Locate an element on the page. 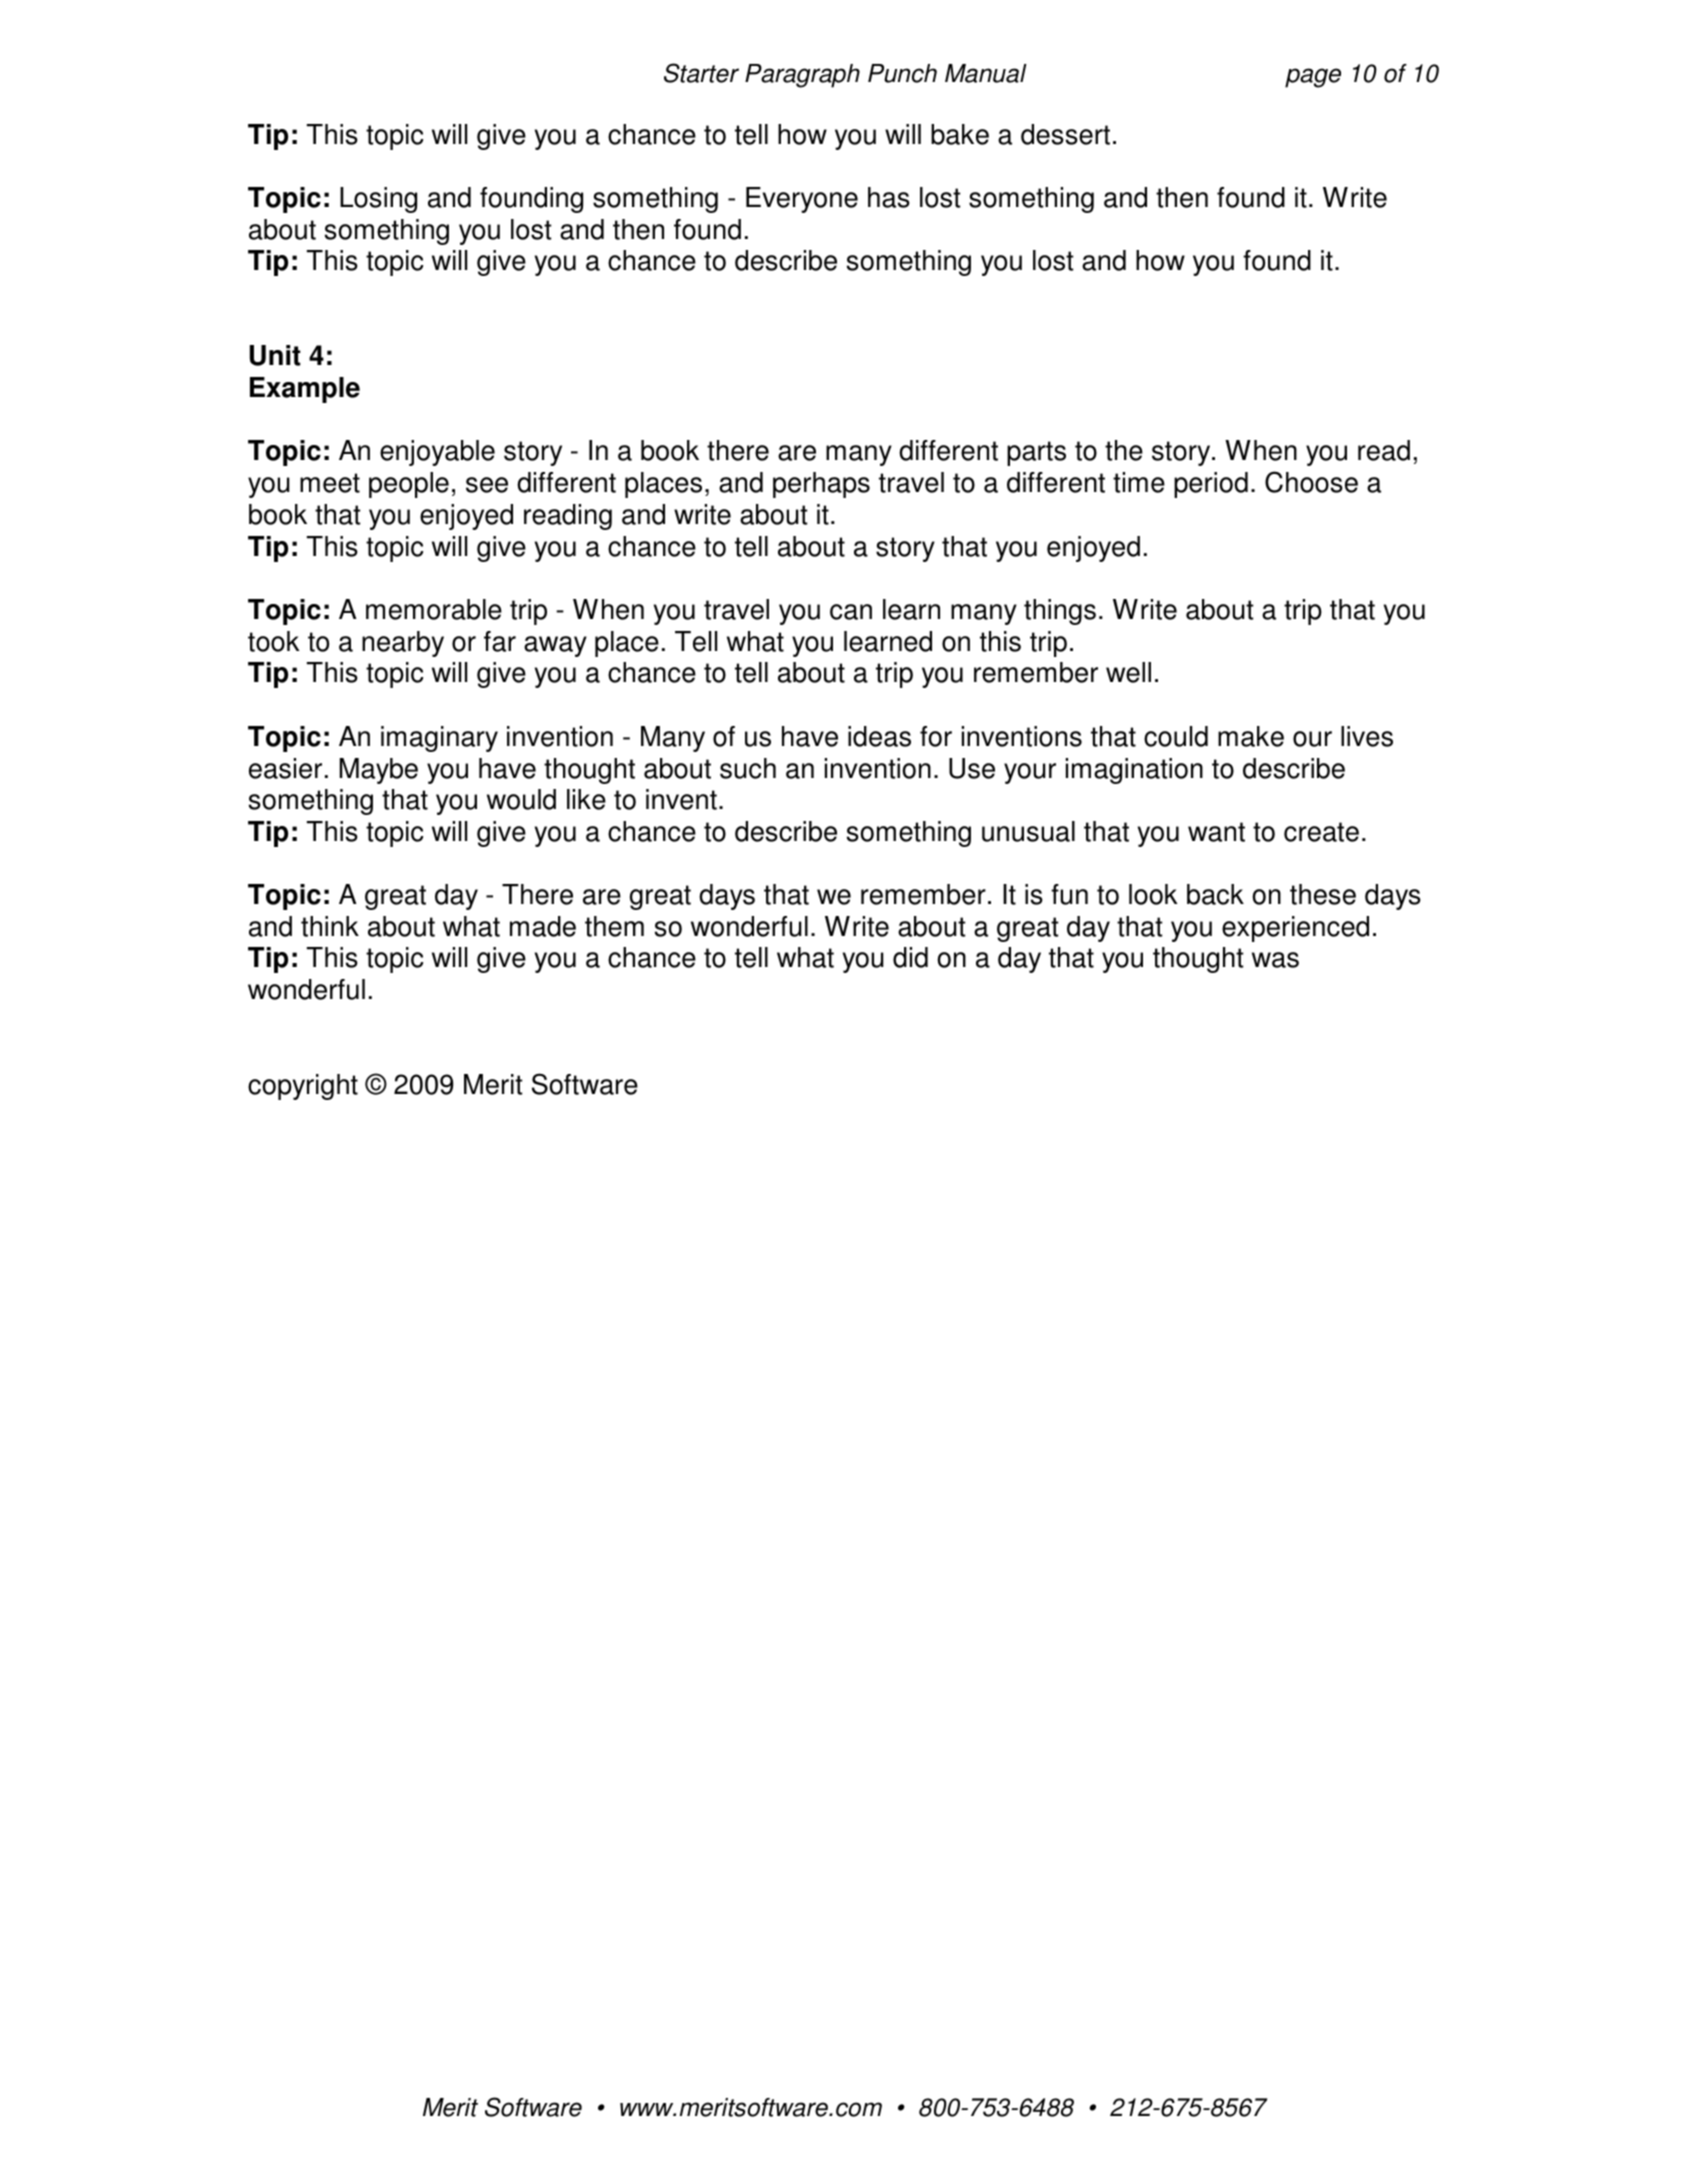 The width and height of the page is (1686, 2182). Paragraph is located at coordinates (802, 76).
